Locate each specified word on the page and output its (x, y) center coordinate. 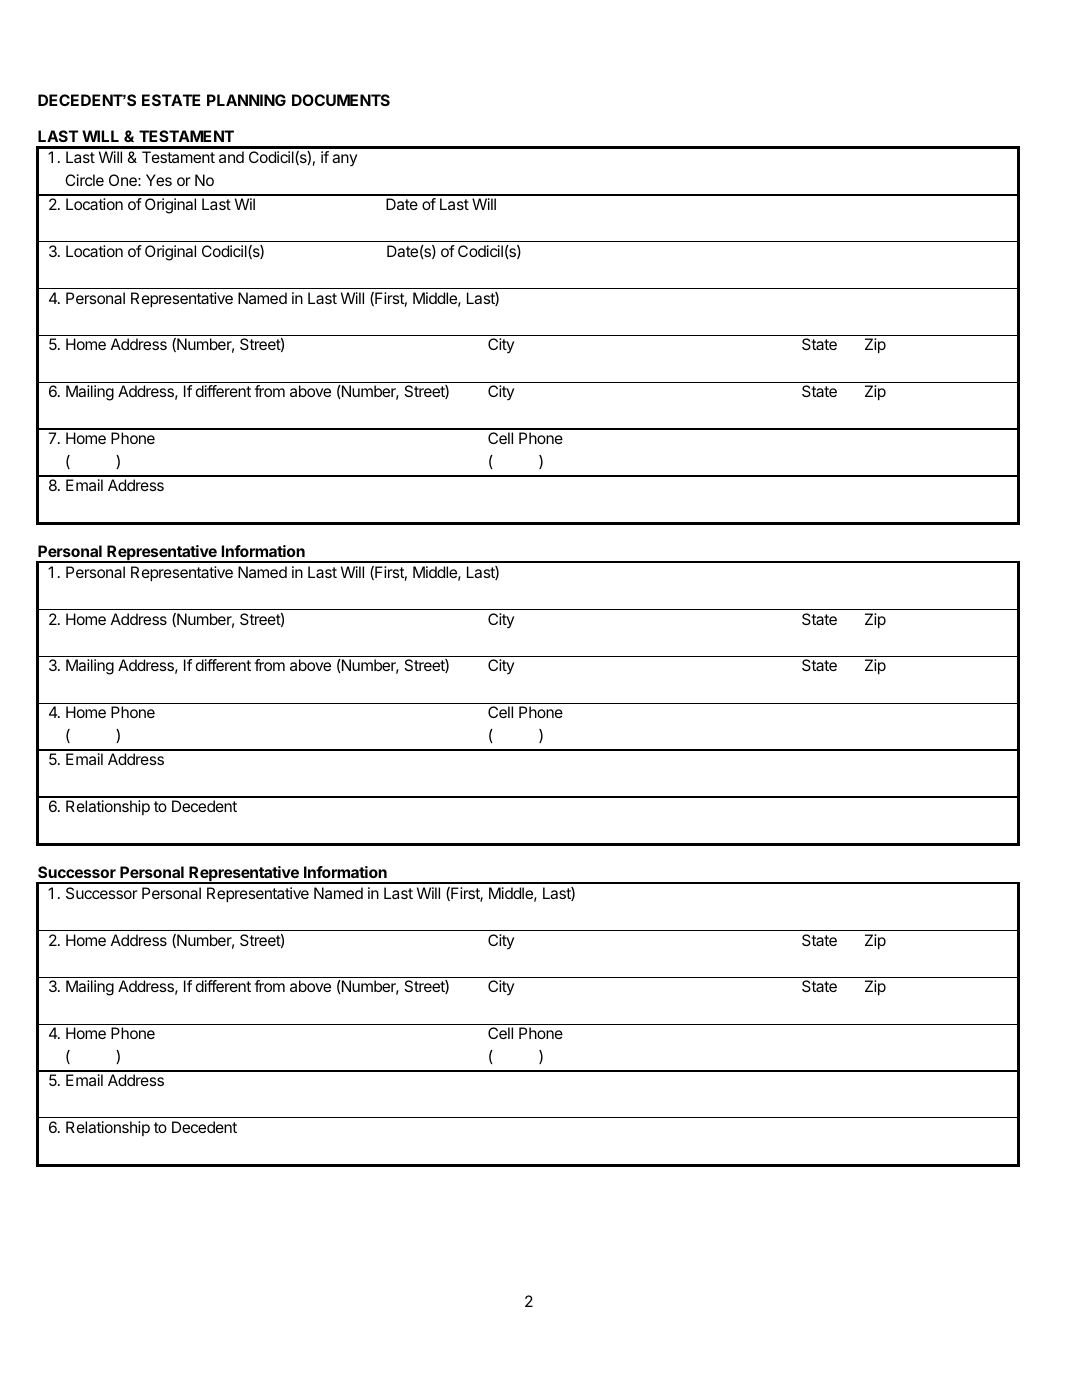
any (344, 160)
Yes (159, 180)
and (231, 157)
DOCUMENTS (341, 100)
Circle (84, 180)
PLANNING (246, 100)
